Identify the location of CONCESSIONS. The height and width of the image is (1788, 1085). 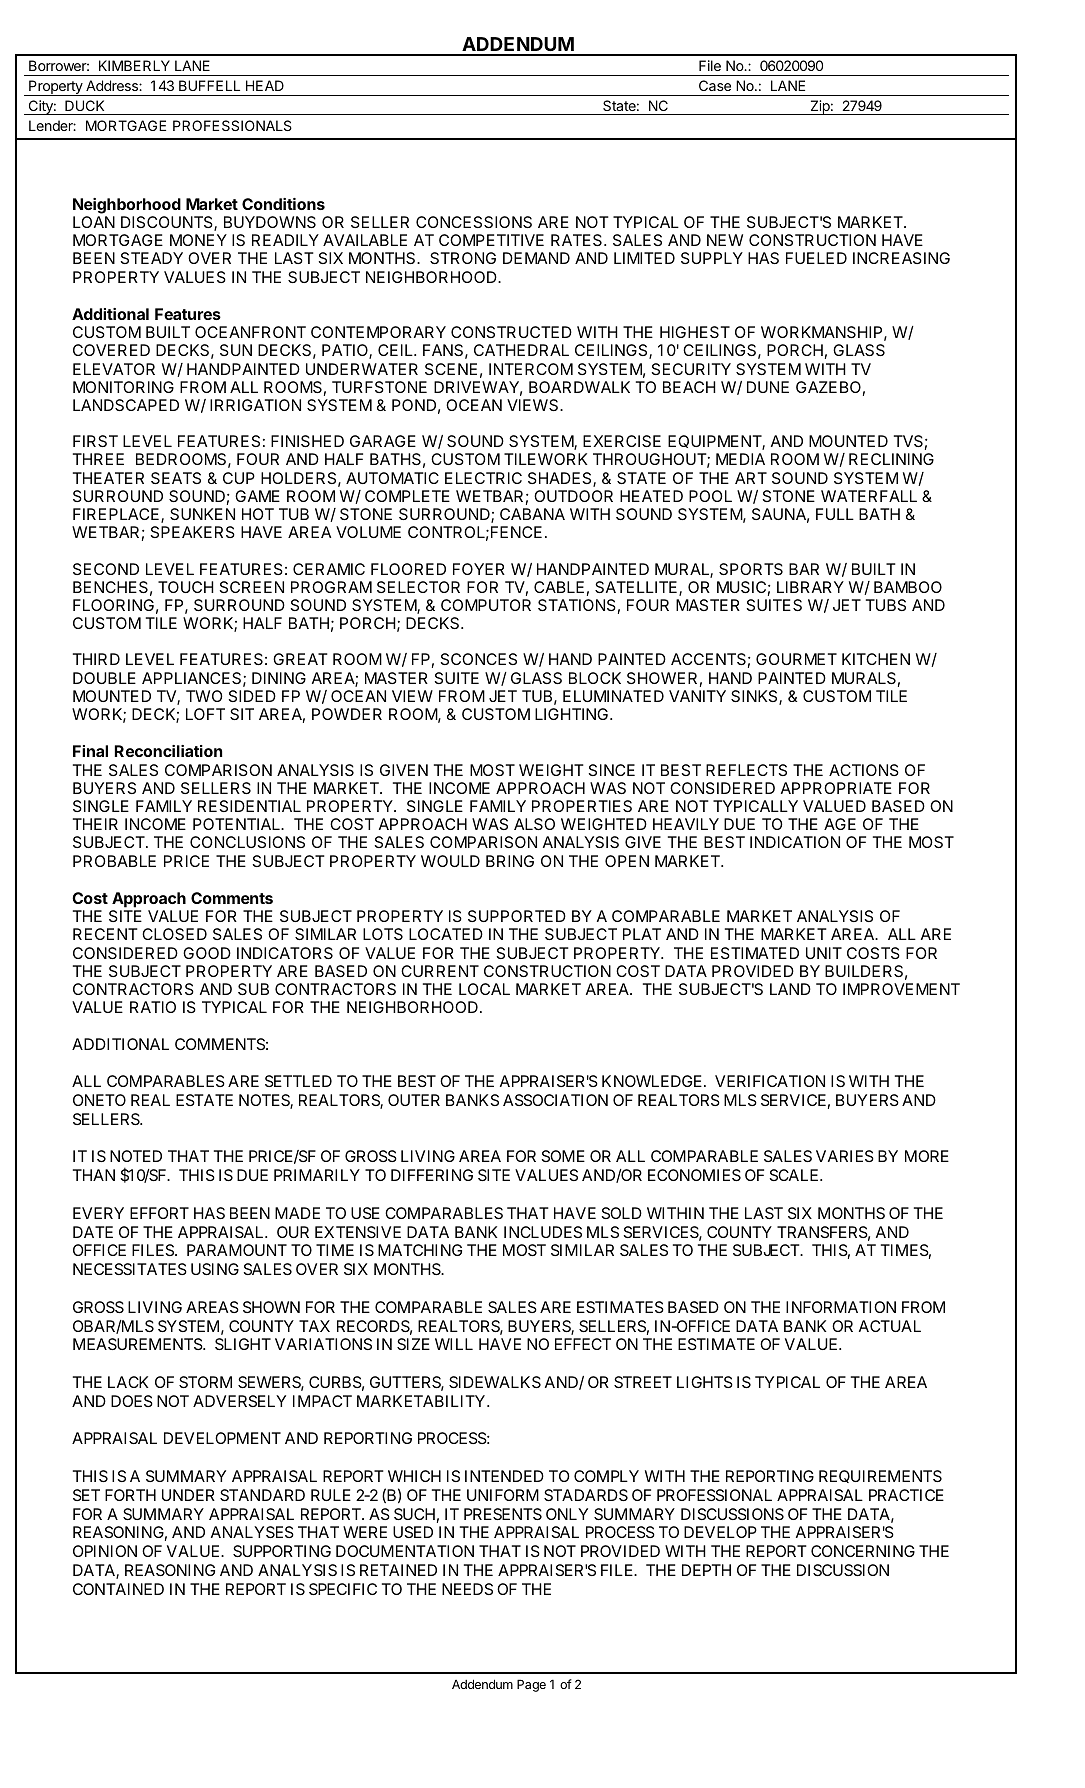
(474, 222).
